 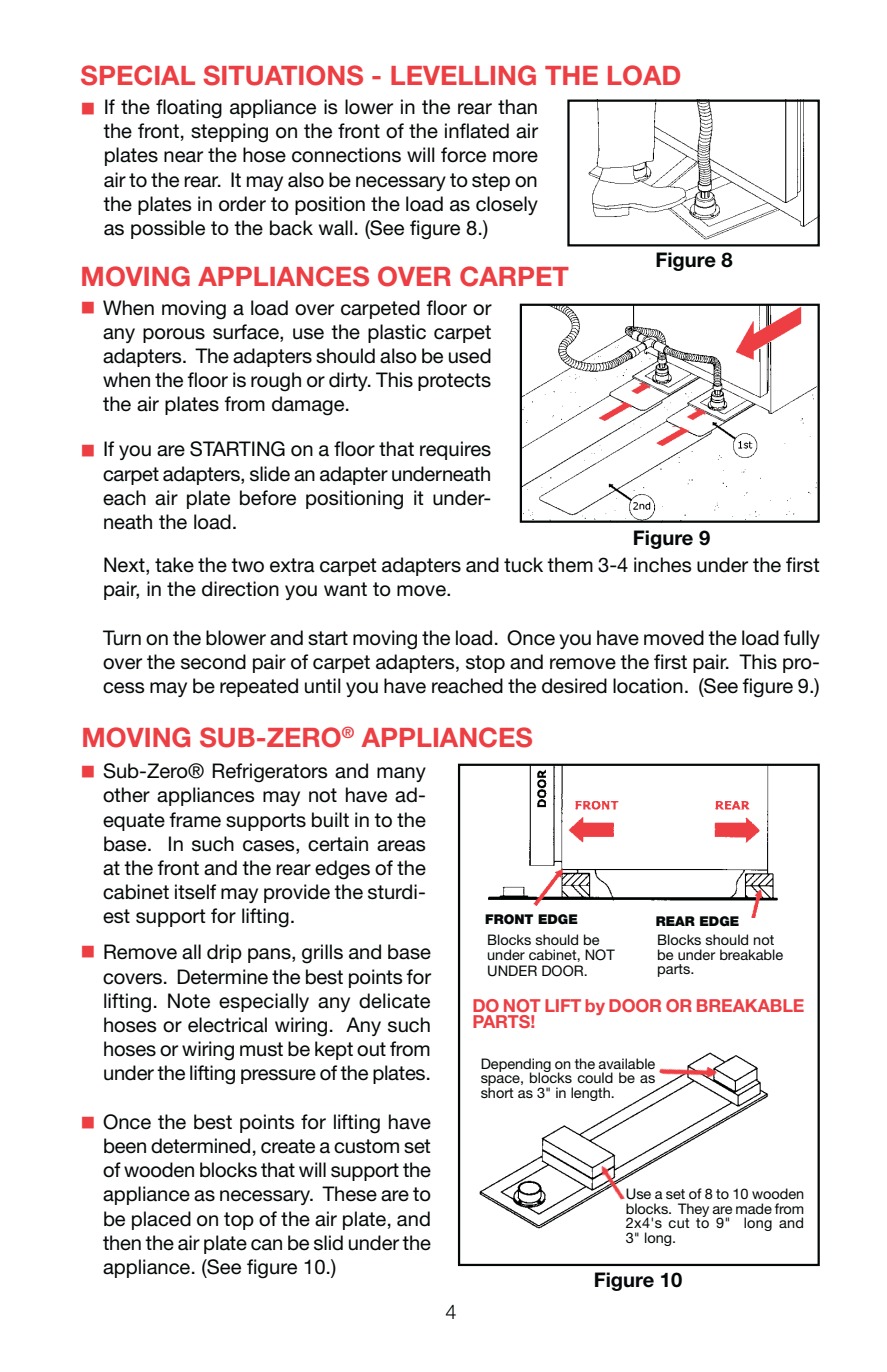 What do you see at coordinates (224, 953) in the screenshot?
I see `drip` at bounding box center [224, 953].
